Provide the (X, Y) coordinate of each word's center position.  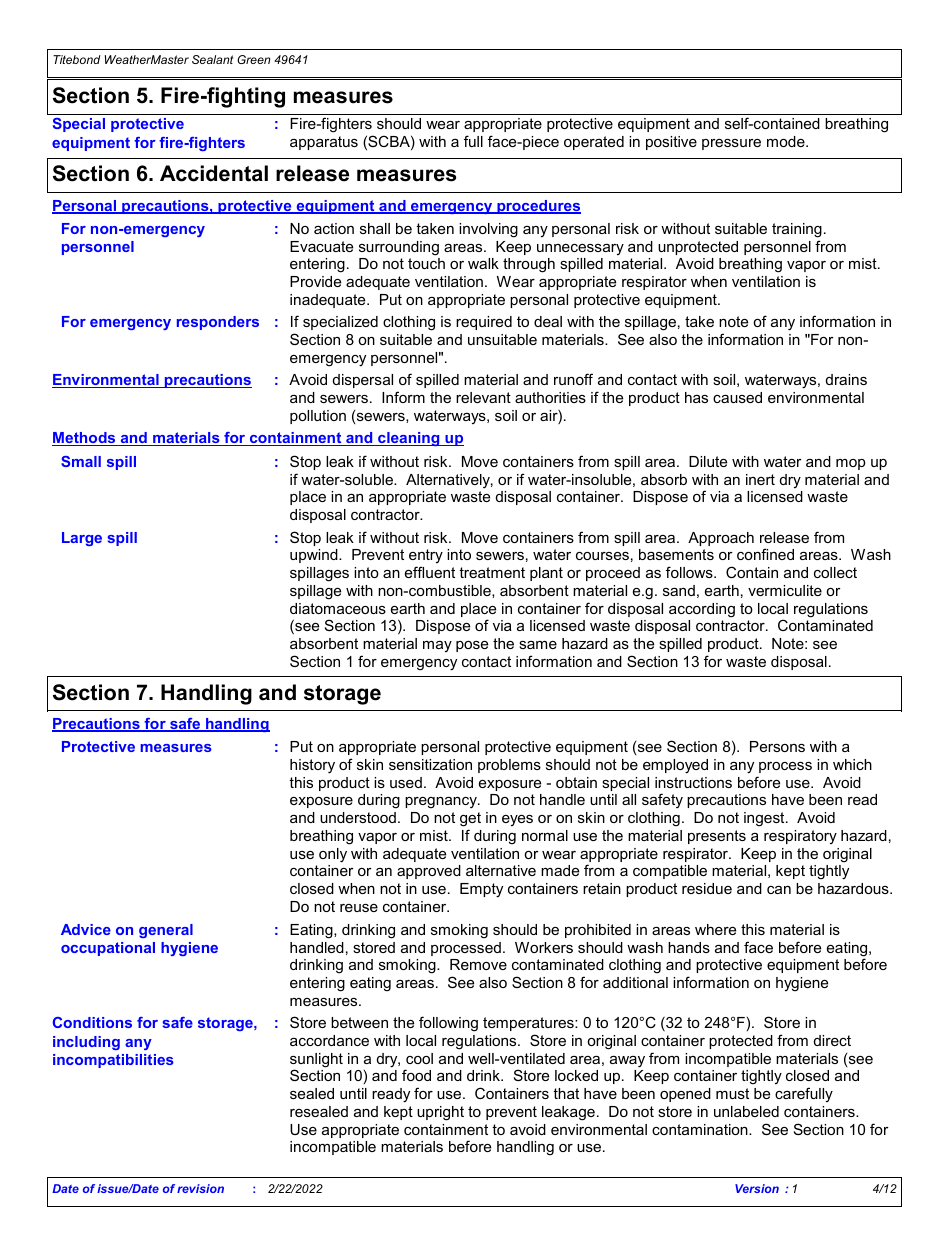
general (166, 931)
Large (82, 539)
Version (757, 1188)
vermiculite (785, 590)
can (779, 890)
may (437, 646)
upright (440, 1113)
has (696, 397)
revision (200, 1188)
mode (787, 141)
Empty (481, 890)
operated (594, 143)
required (484, 323)
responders (218, 323)
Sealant (212, 59)
